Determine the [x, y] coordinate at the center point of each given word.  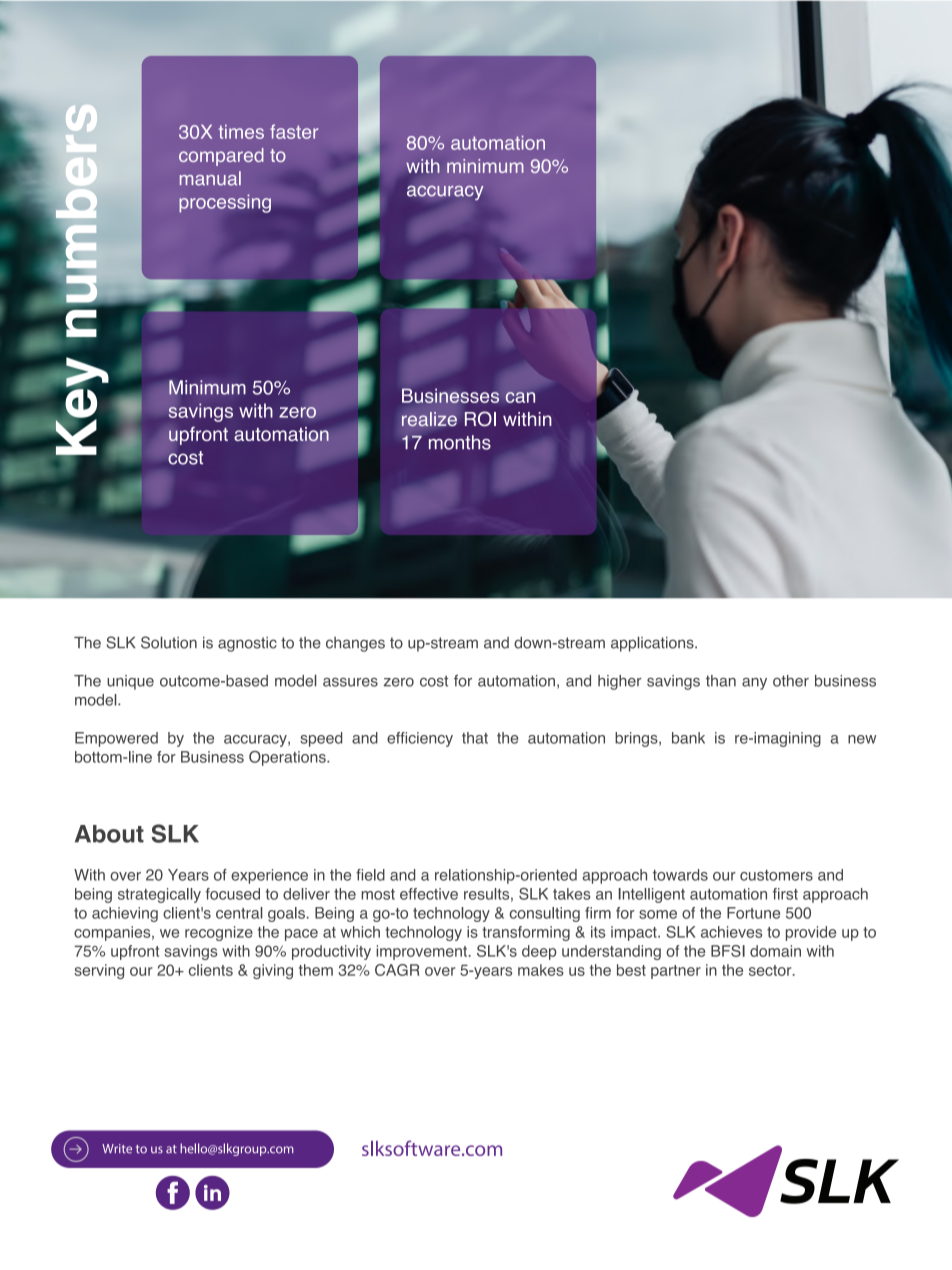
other [791, 681]
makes [541, 970]
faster [294, 131]
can [520, 397]
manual [210, 178]
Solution [169, 642]
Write [117, 1149]
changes [355, 644]
